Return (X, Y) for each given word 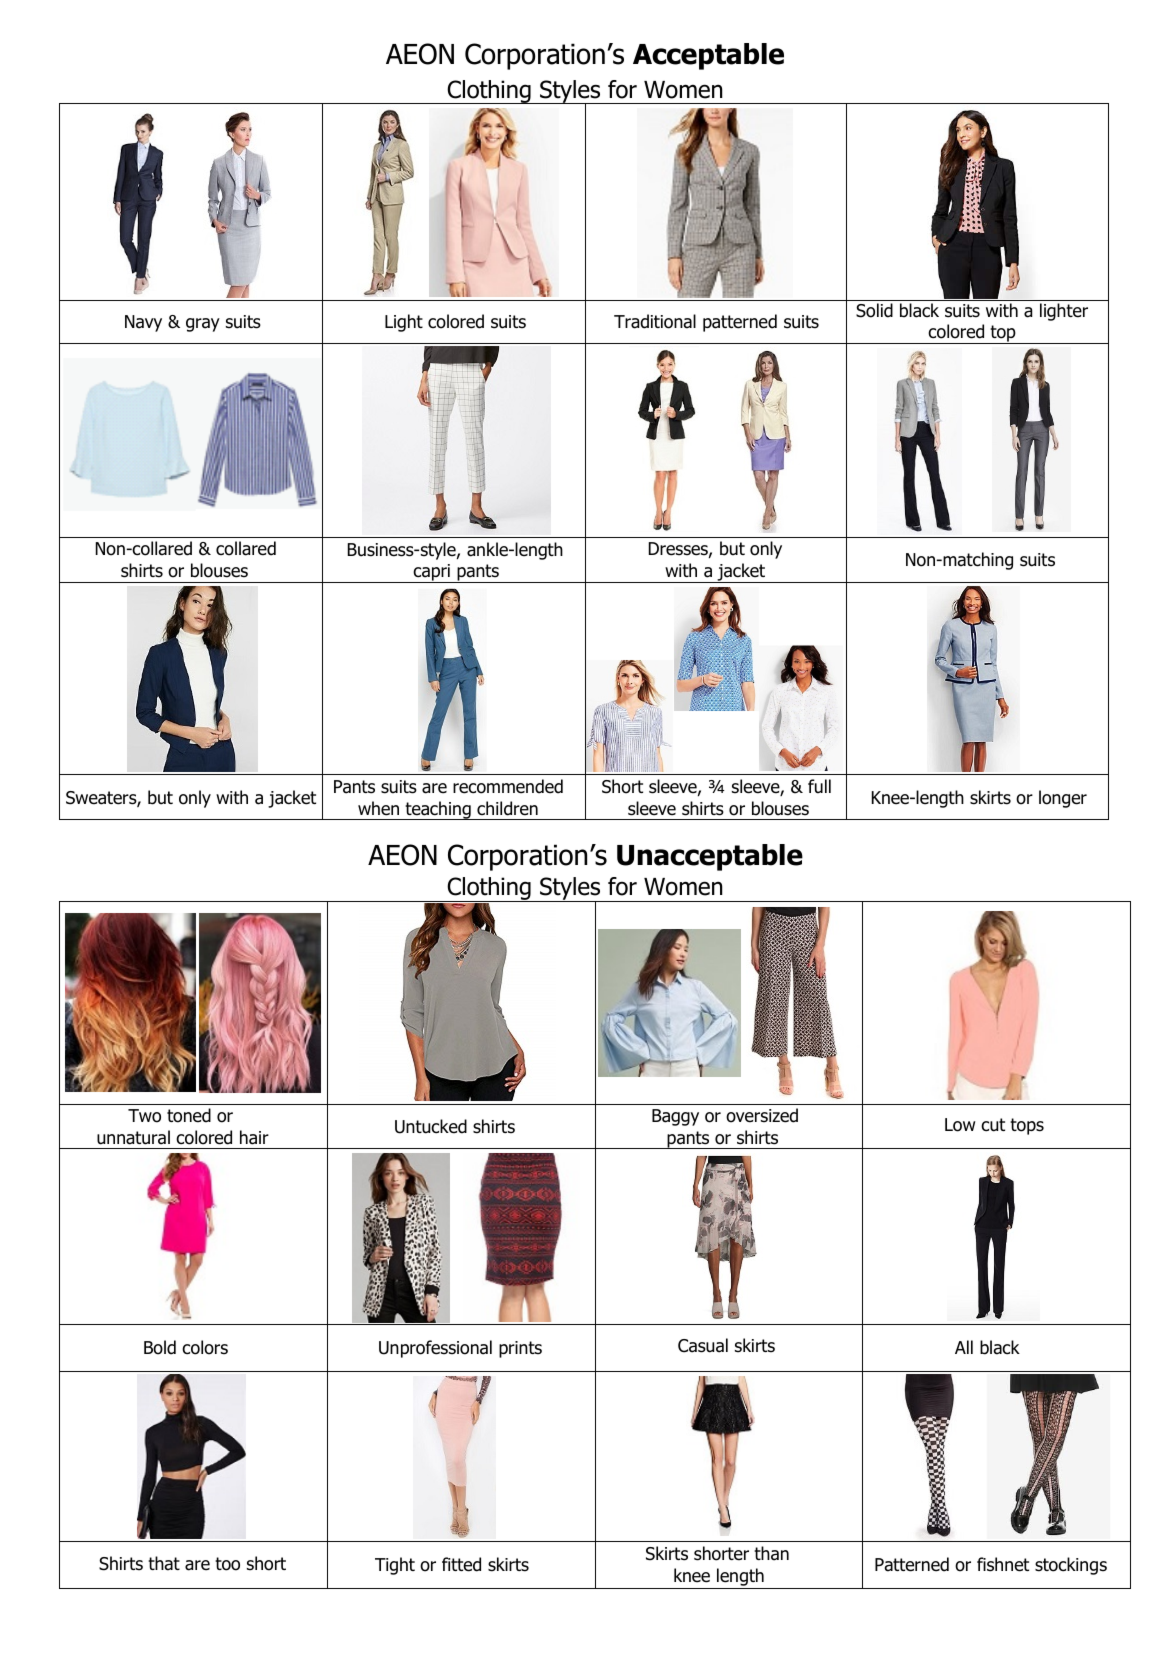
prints (520, 1349)
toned (189, 1115)
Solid (874, 310)
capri (432, 573)
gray (203, 325)
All (964, 1347)
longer (1063, 799)
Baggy (675, 1117)
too (227, 1564)
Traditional (655, 321)
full (819, 786)
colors (205, 1347)
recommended (508, 786)
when (378, 808)
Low (960, 1125)
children (507, 808)
